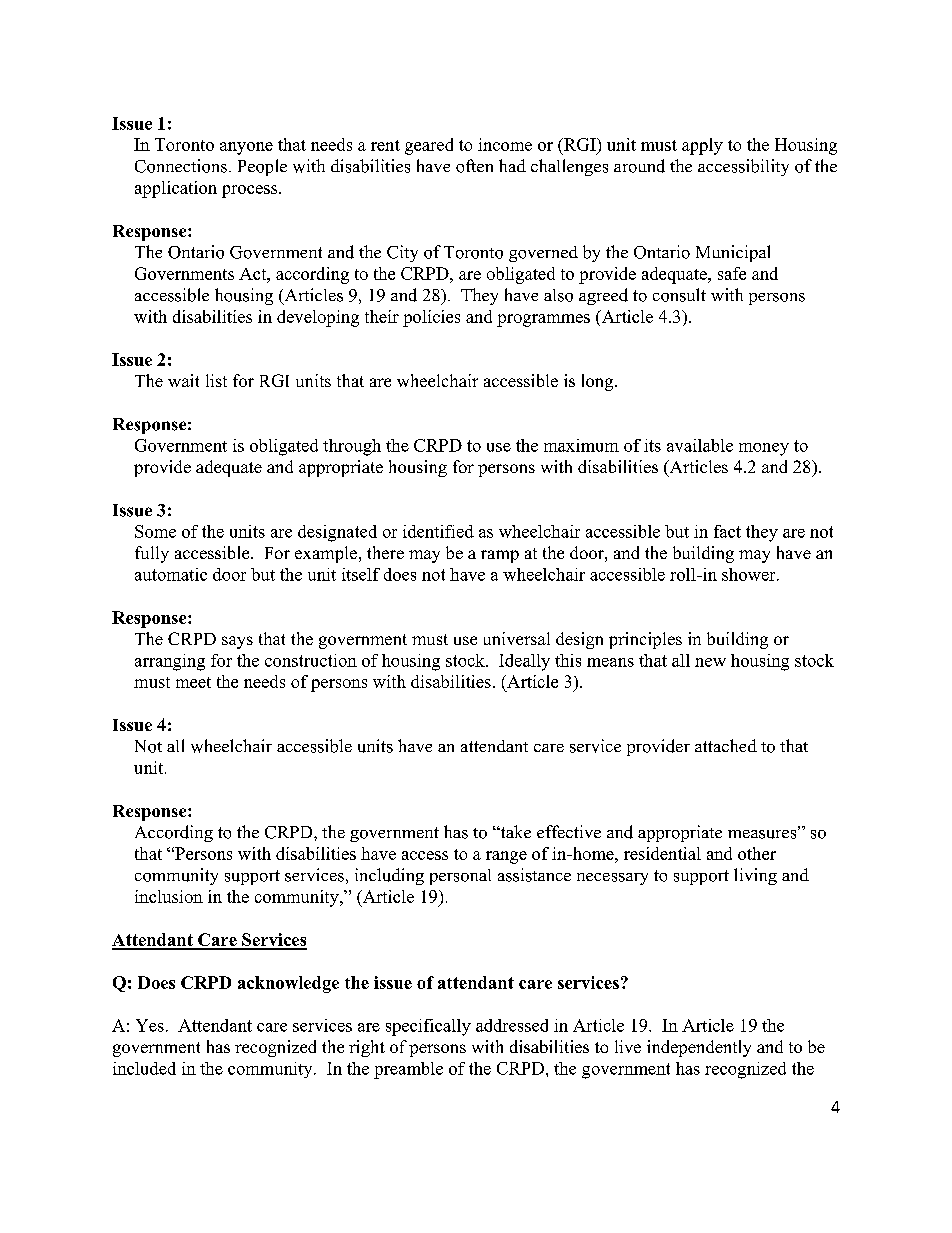 The height and width of the document is (1233, 952). I want to click on attached, so click(726, 745).
